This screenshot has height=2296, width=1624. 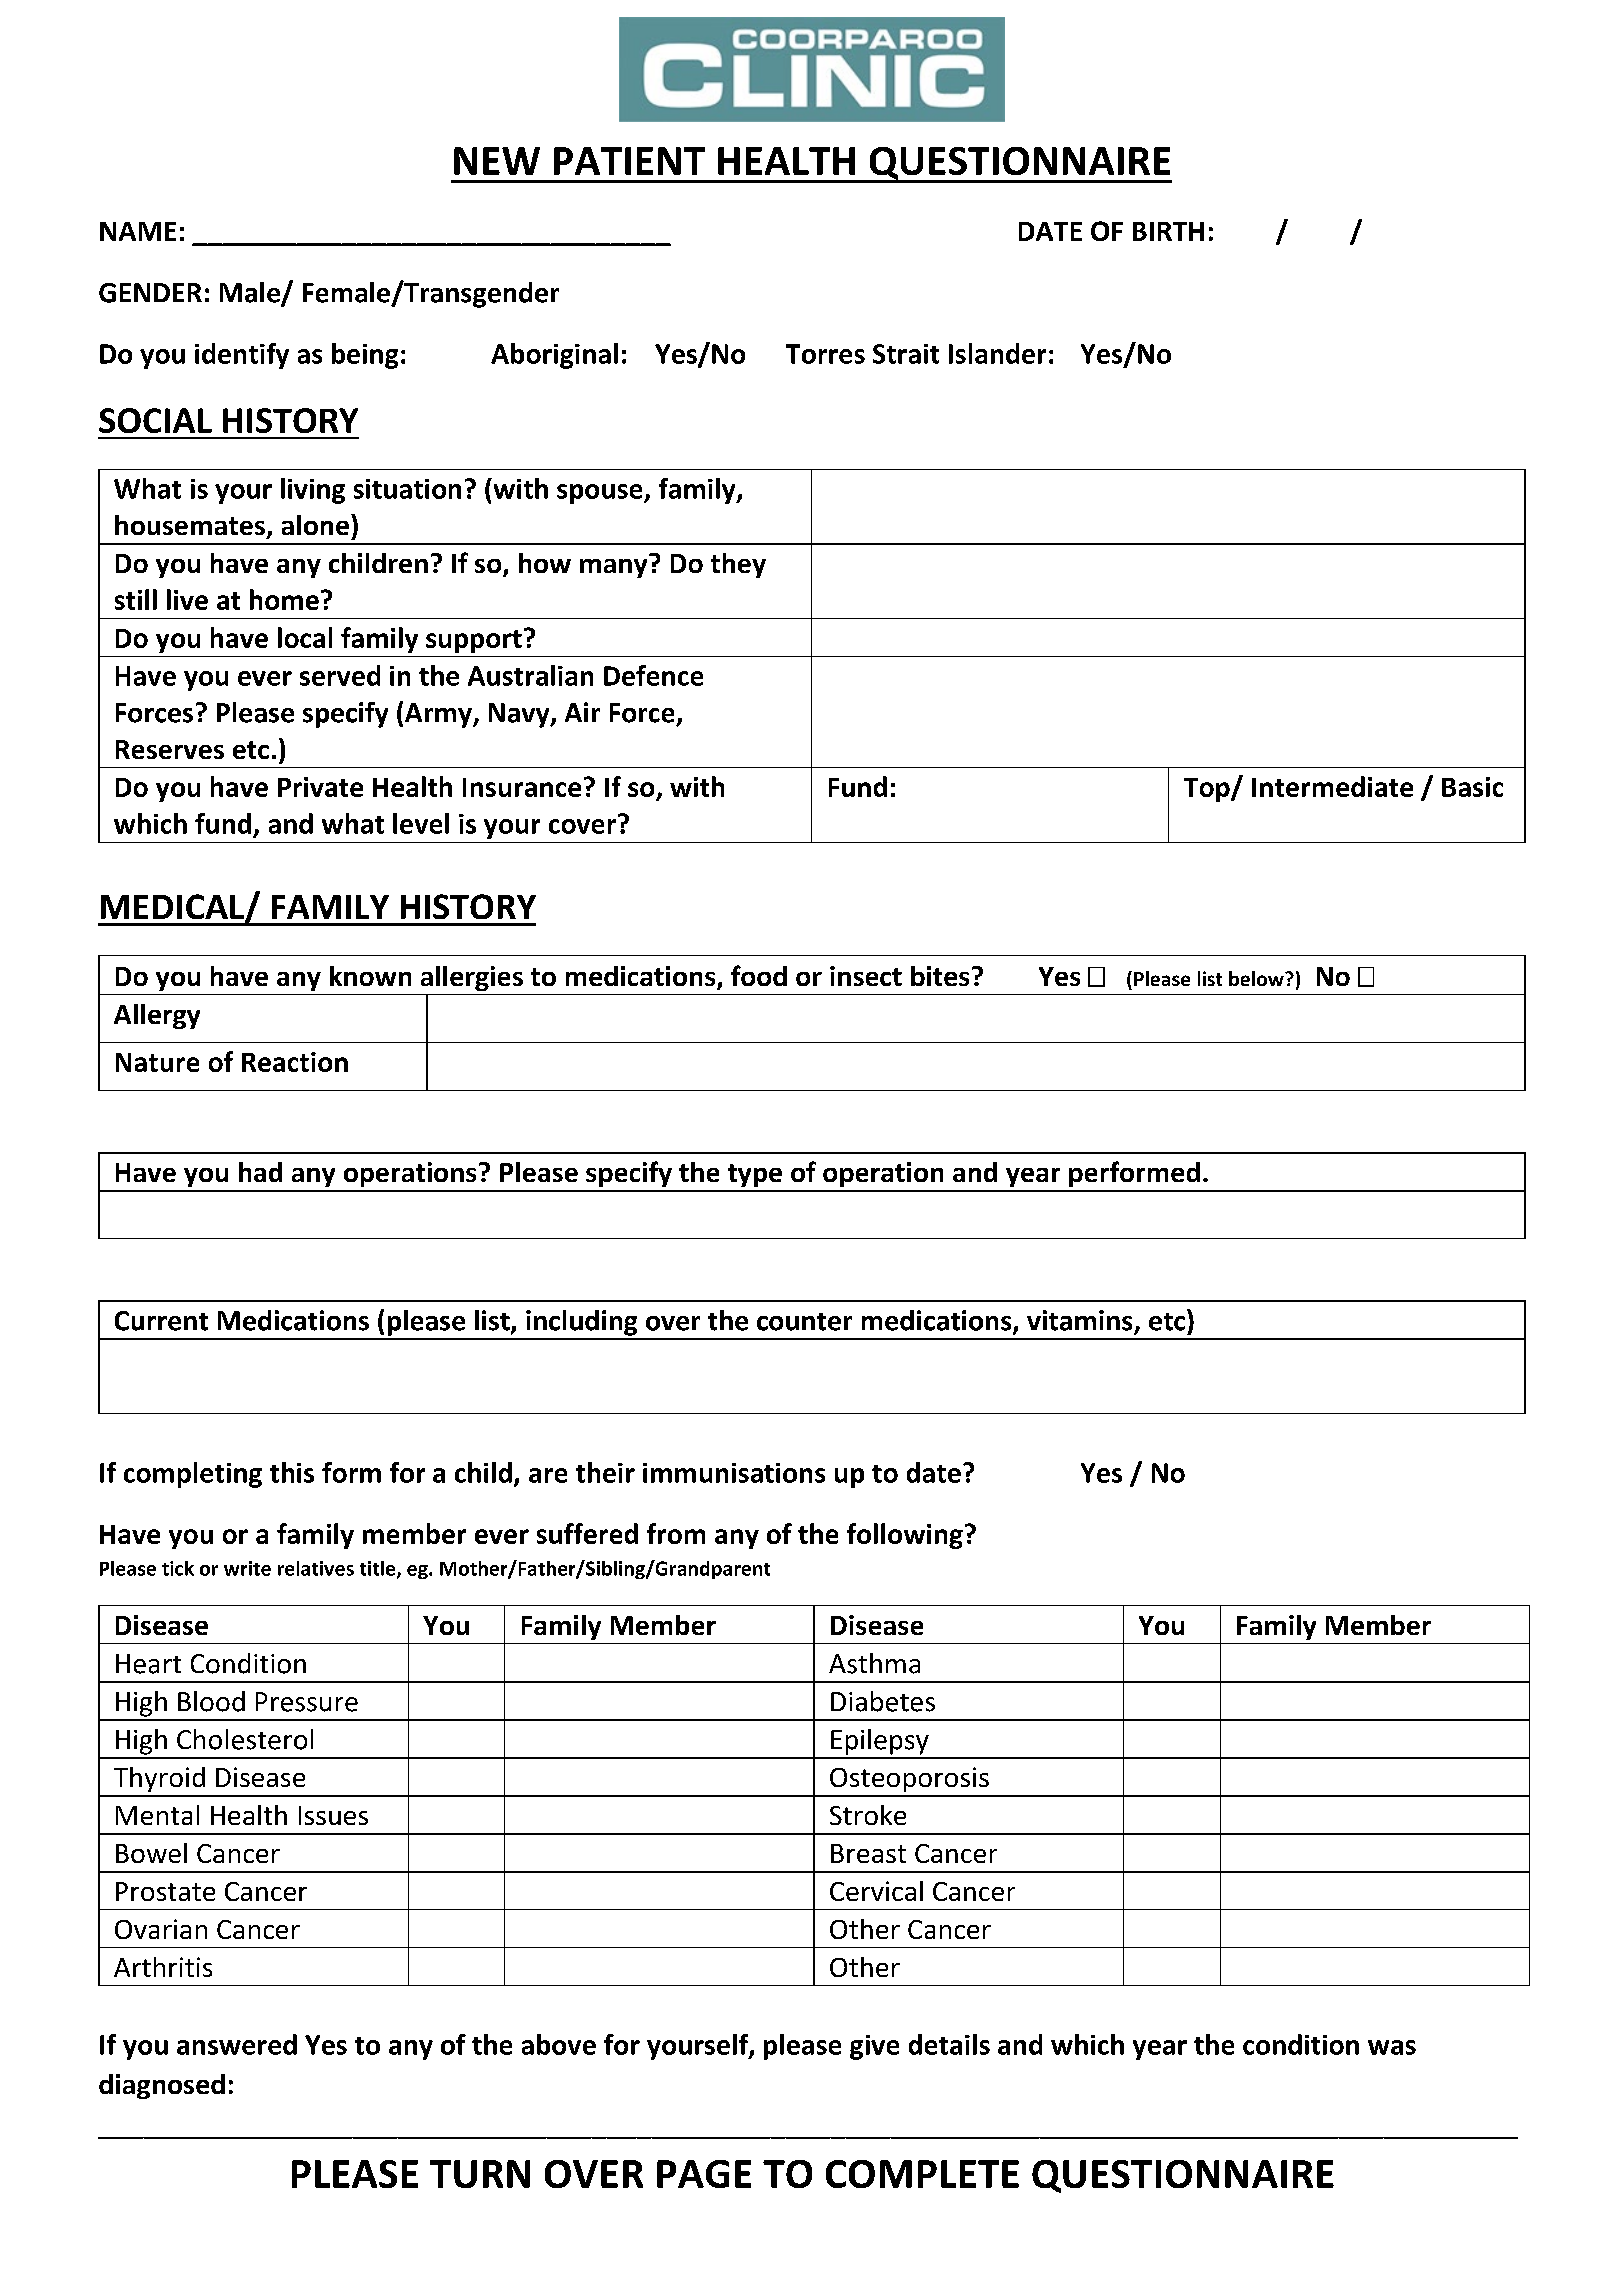 I want to click on Asthma, so click(x=874, y=1663).
